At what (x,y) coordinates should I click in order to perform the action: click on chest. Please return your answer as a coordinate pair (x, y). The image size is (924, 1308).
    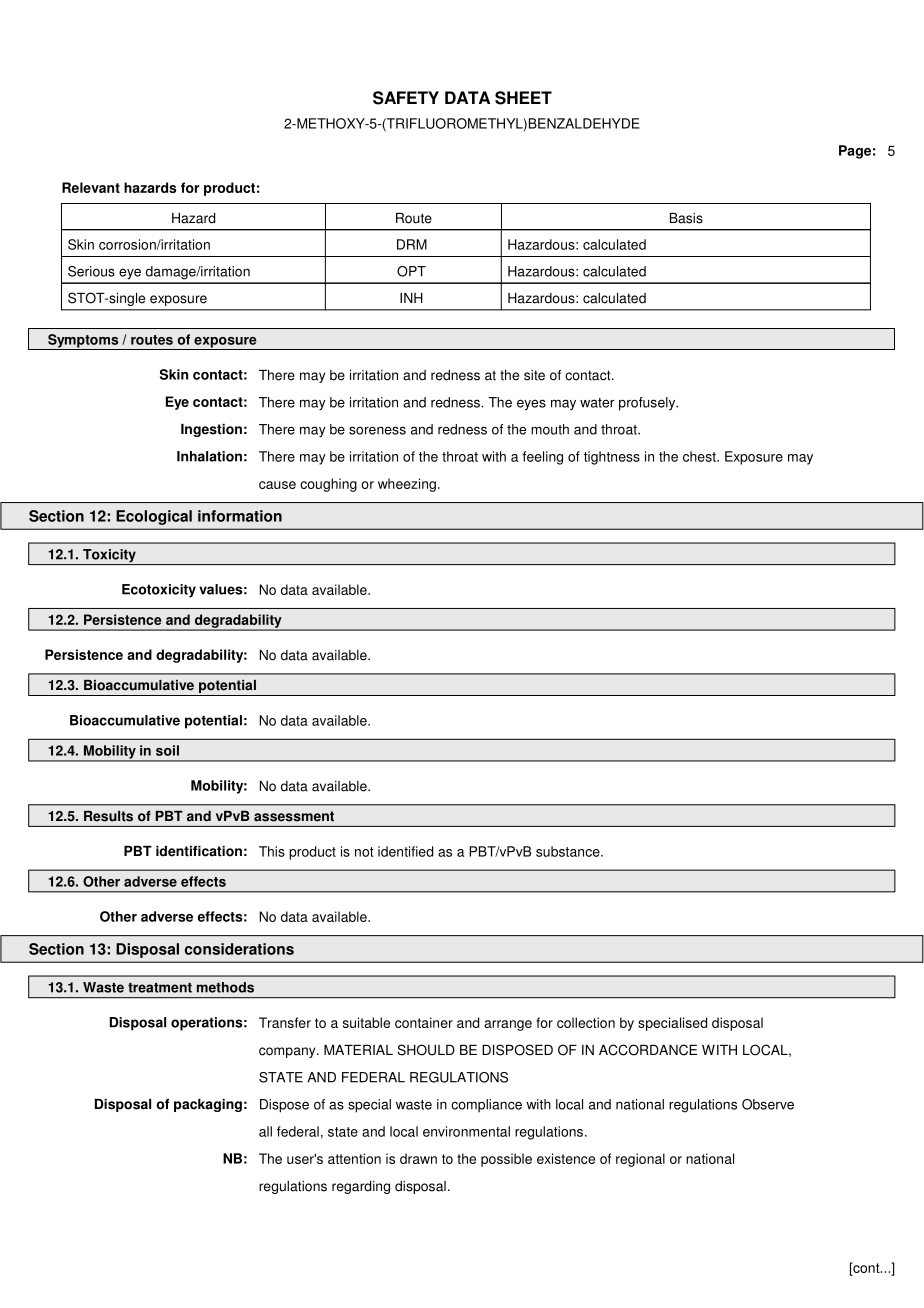
    Looking at the image, I should click on (700, 456).
